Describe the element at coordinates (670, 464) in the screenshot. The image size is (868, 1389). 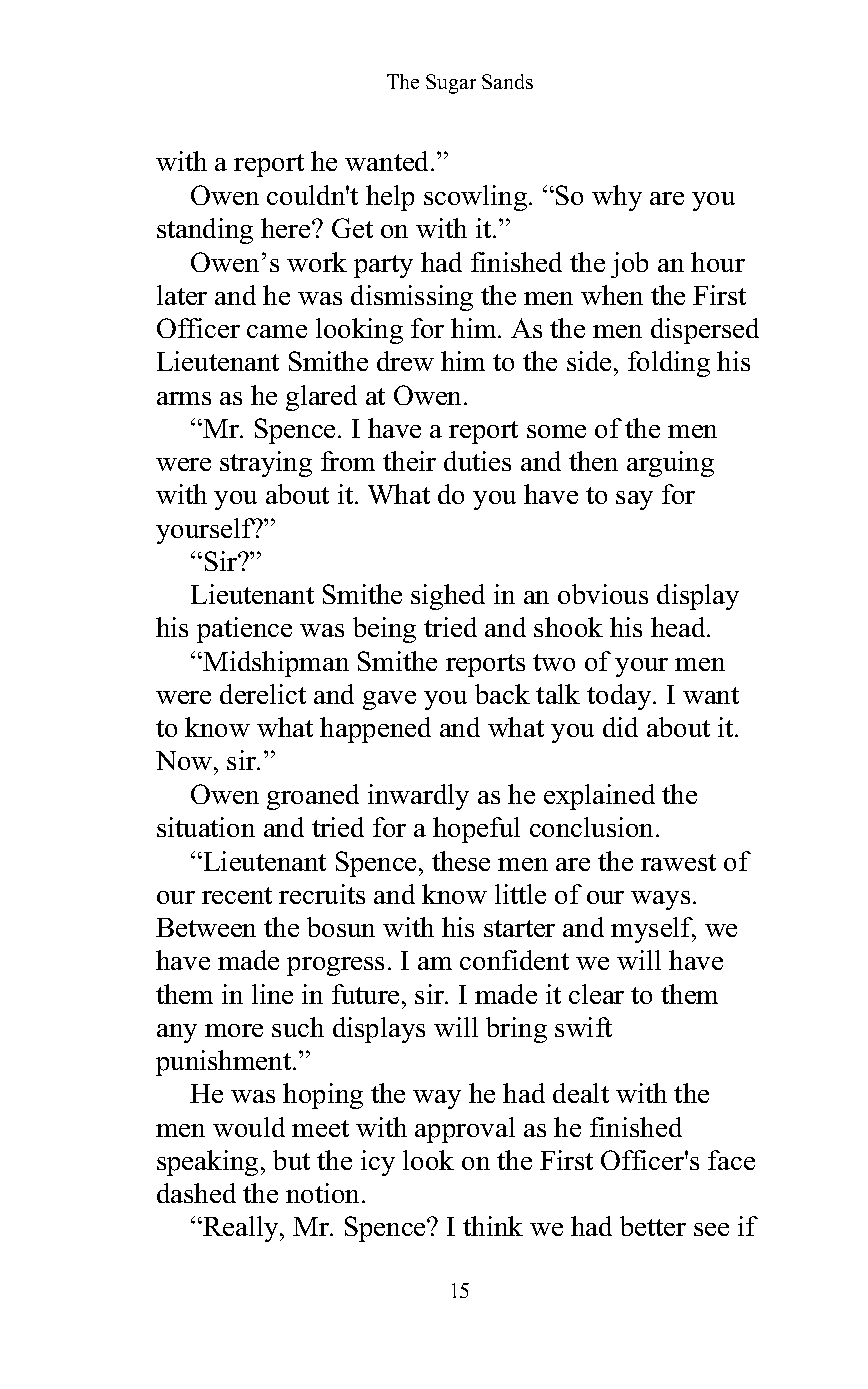
I see `arguing` at that location.
